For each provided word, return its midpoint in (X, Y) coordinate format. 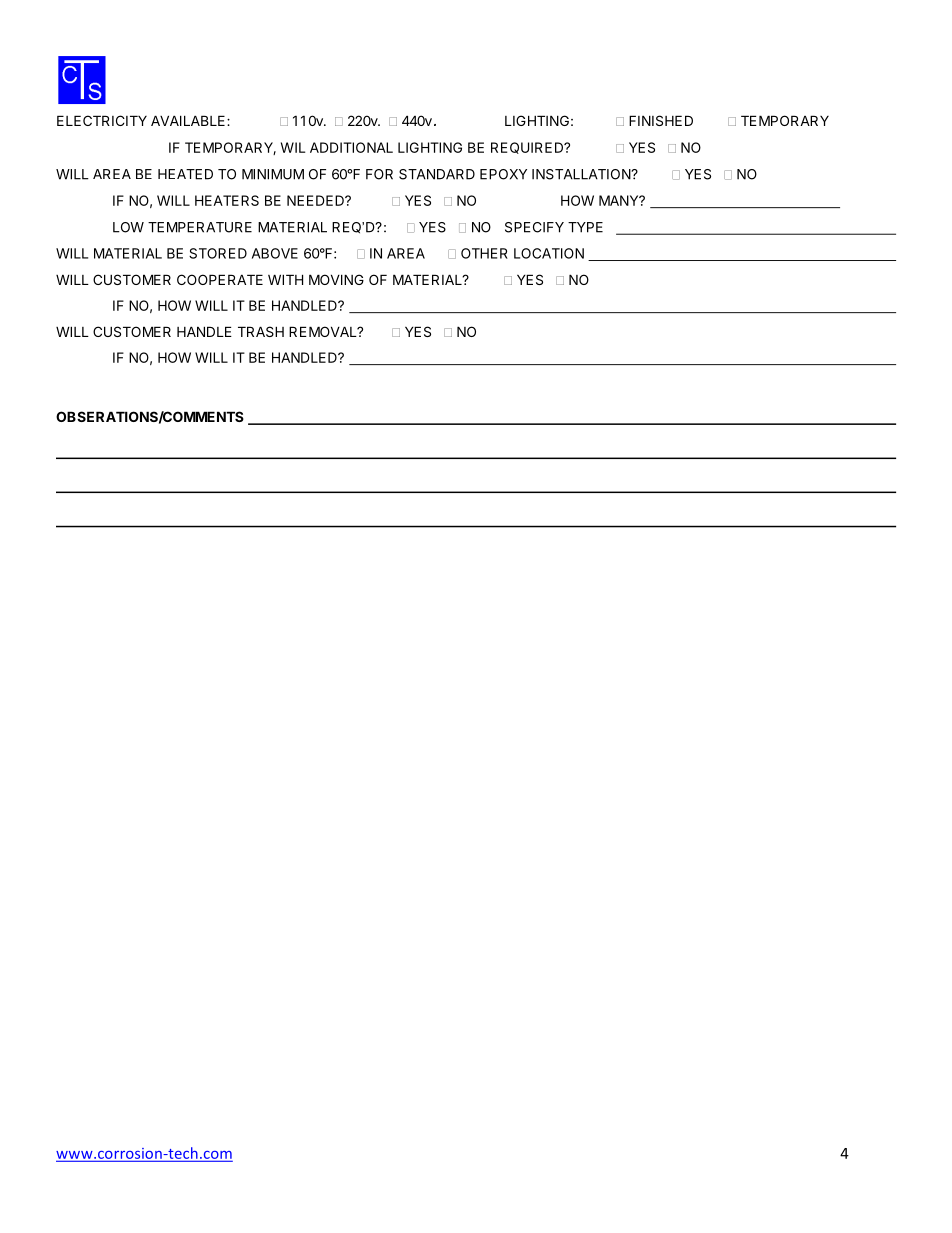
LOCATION (549, 253)
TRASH (261, 331)
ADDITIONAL (351, 147)
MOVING (336, 279)
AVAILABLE (189, 120)
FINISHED (661, 120)
